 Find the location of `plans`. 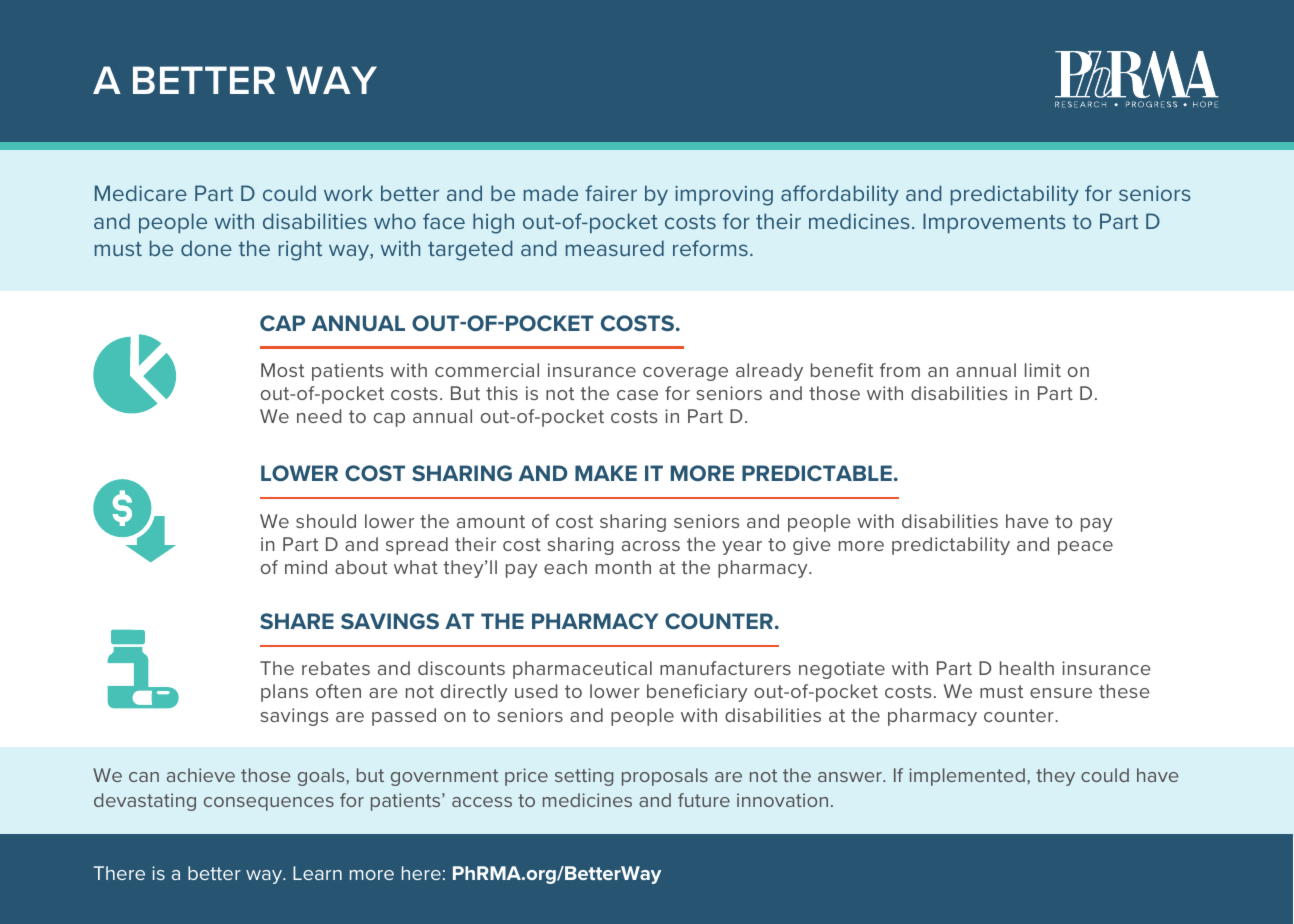

plans is located at coordinates (284, 693).
